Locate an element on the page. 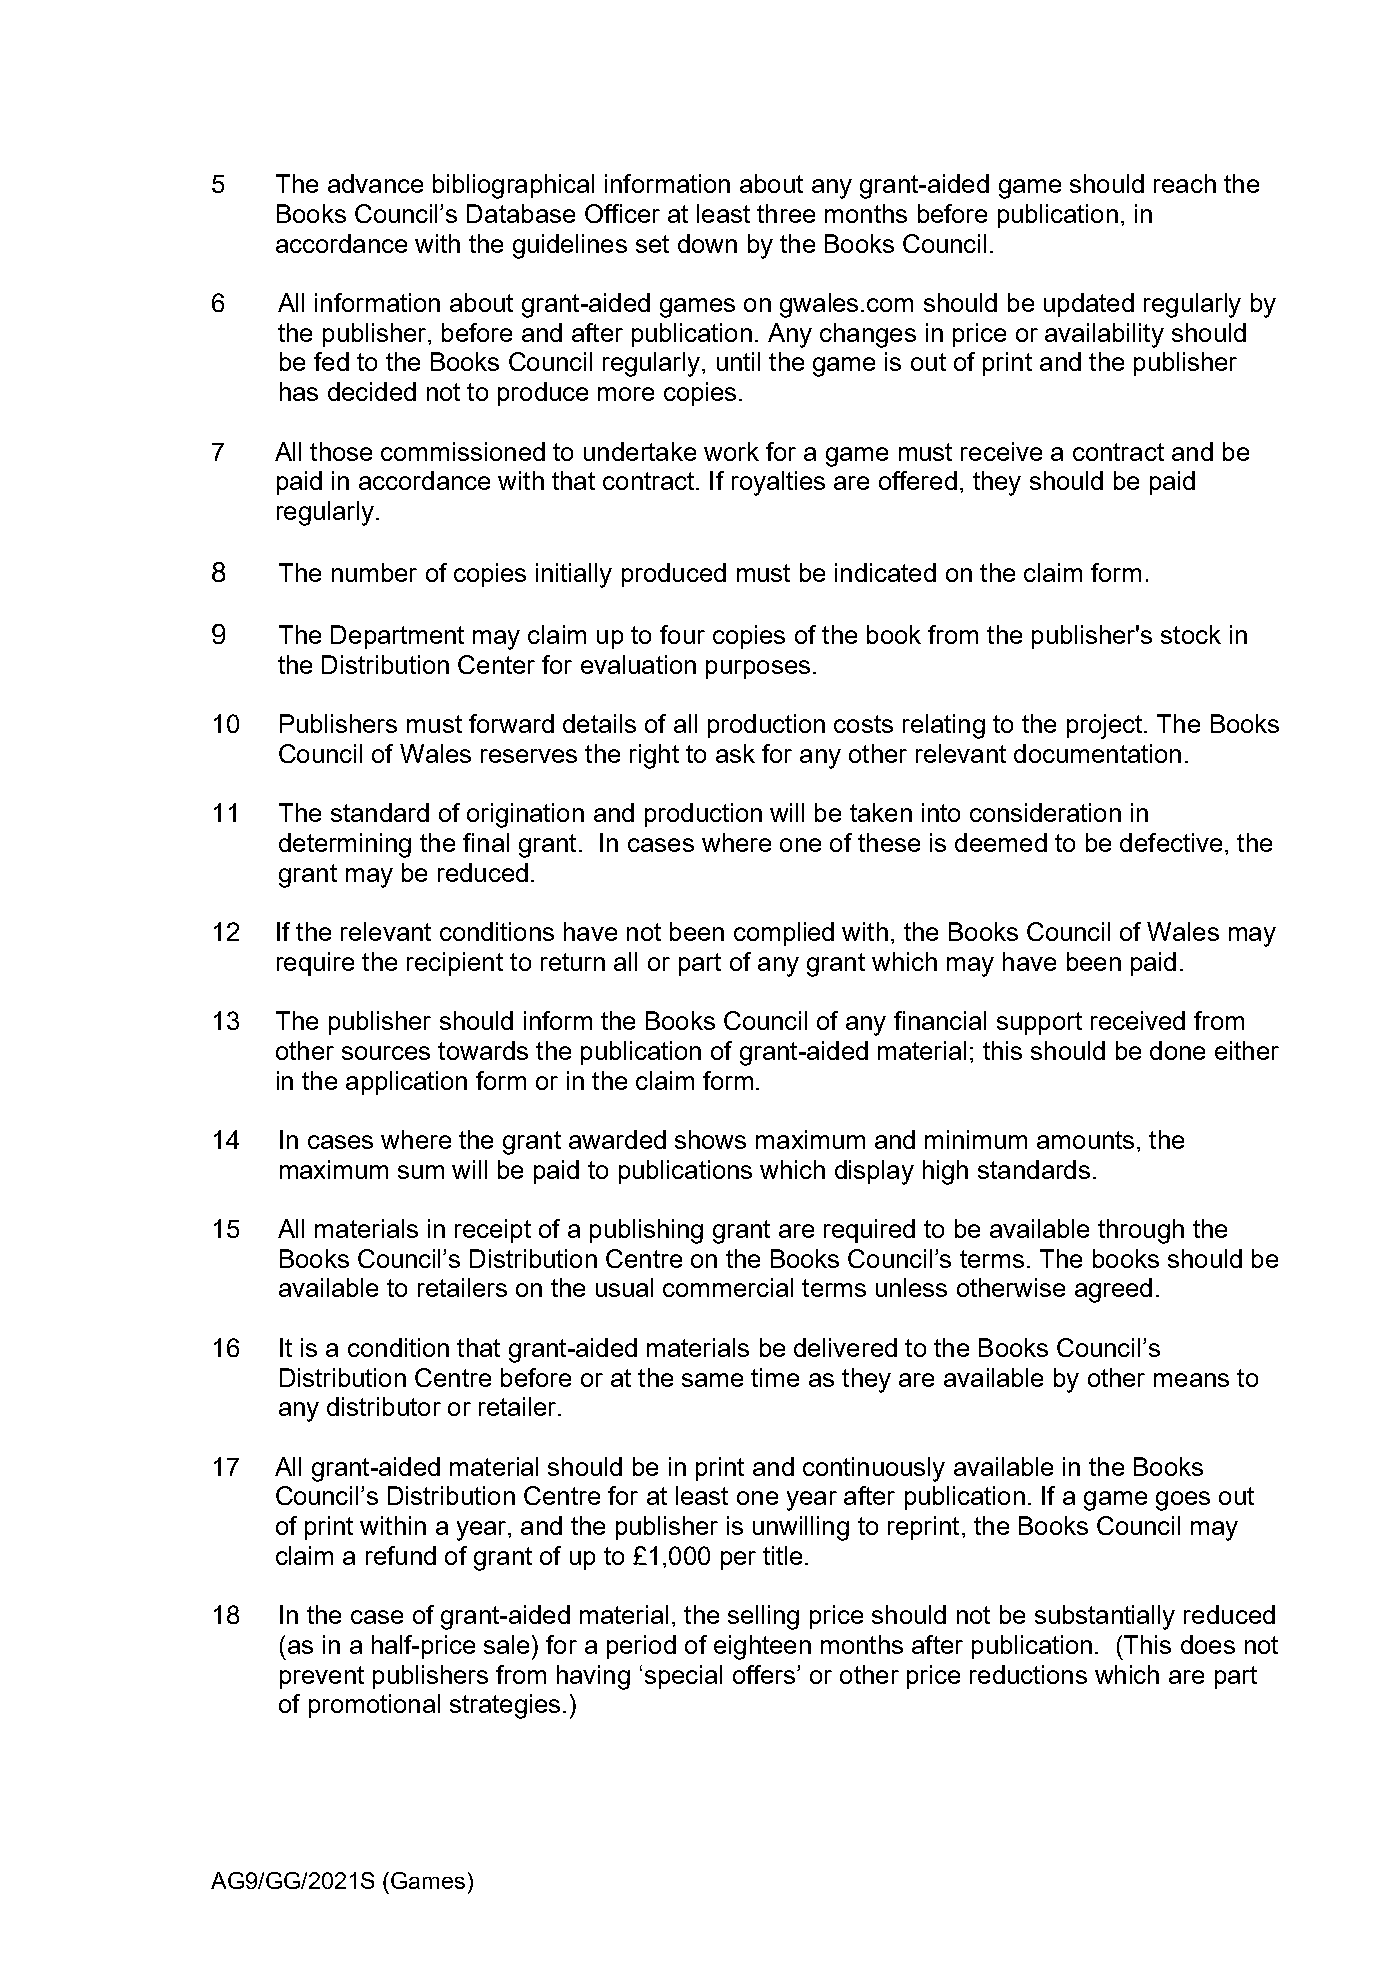 The image size is (1398, 1977). application is located at coordinates (406, 1083).
